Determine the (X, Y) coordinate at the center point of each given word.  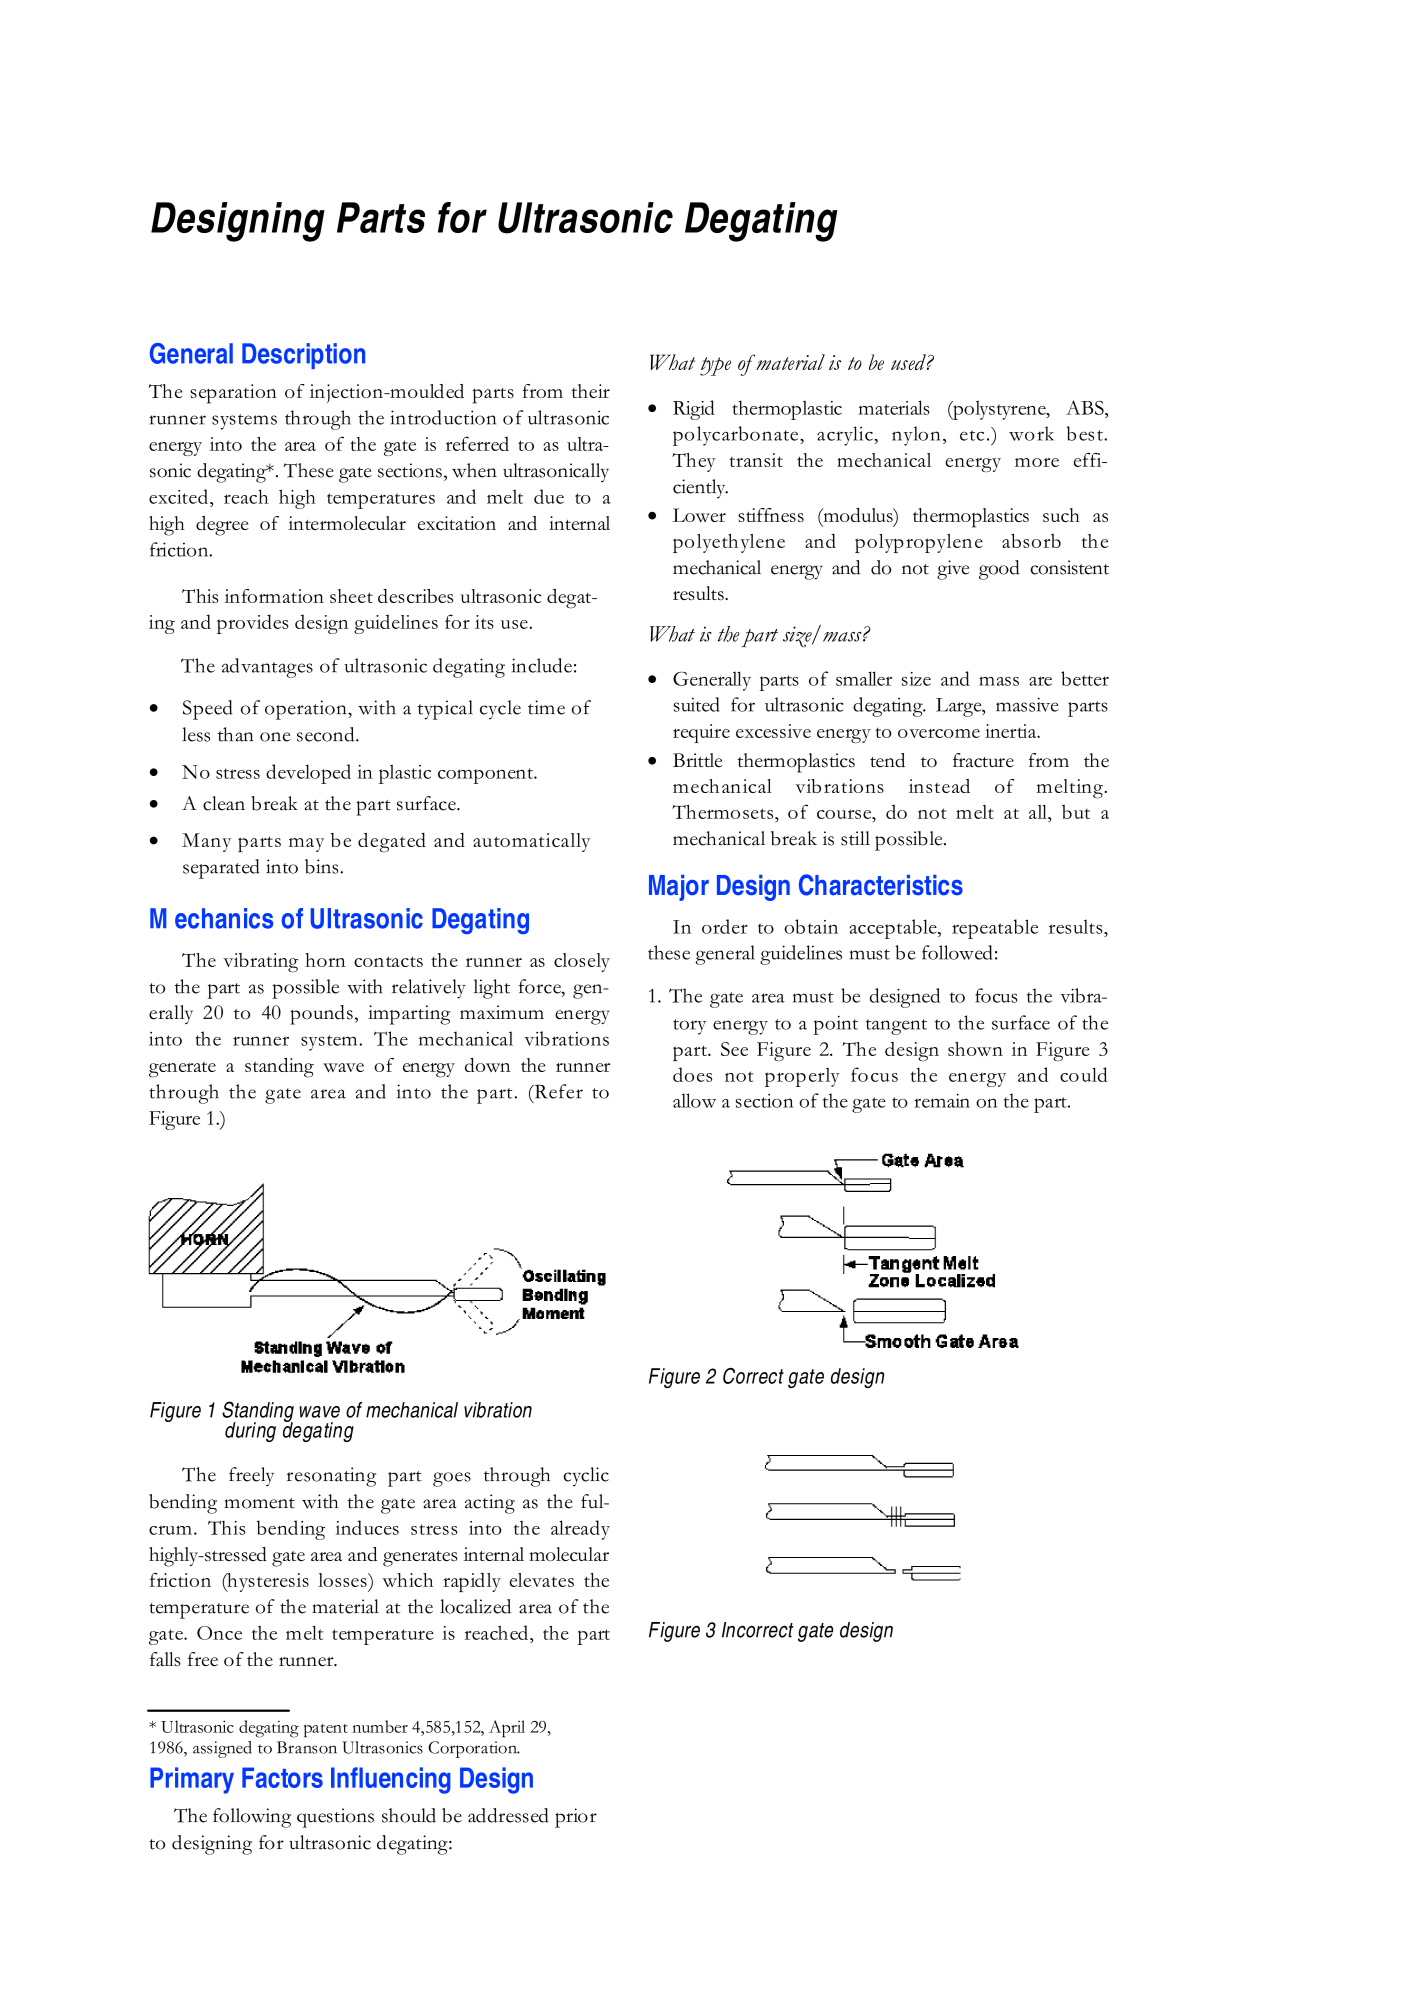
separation (233, 394)
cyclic (586, 1477)
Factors (282, 1777)
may (306, 845)
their (590, 391)
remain (942, 1101)
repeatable (995, 929)
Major (679, 888)
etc (972, 435)
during (250, 1432)
